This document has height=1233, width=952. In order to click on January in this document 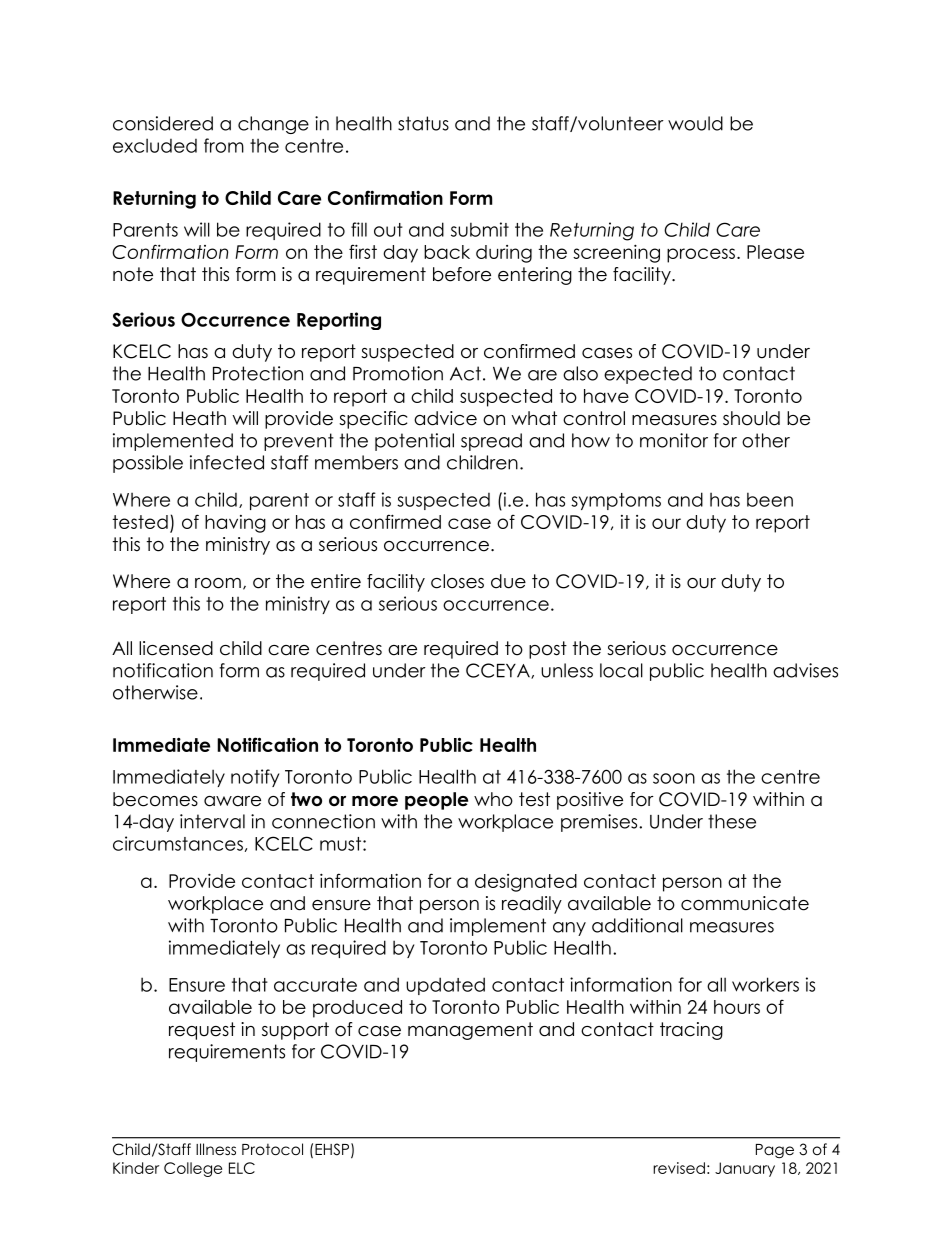, I will do `click(745, 1169)`.
